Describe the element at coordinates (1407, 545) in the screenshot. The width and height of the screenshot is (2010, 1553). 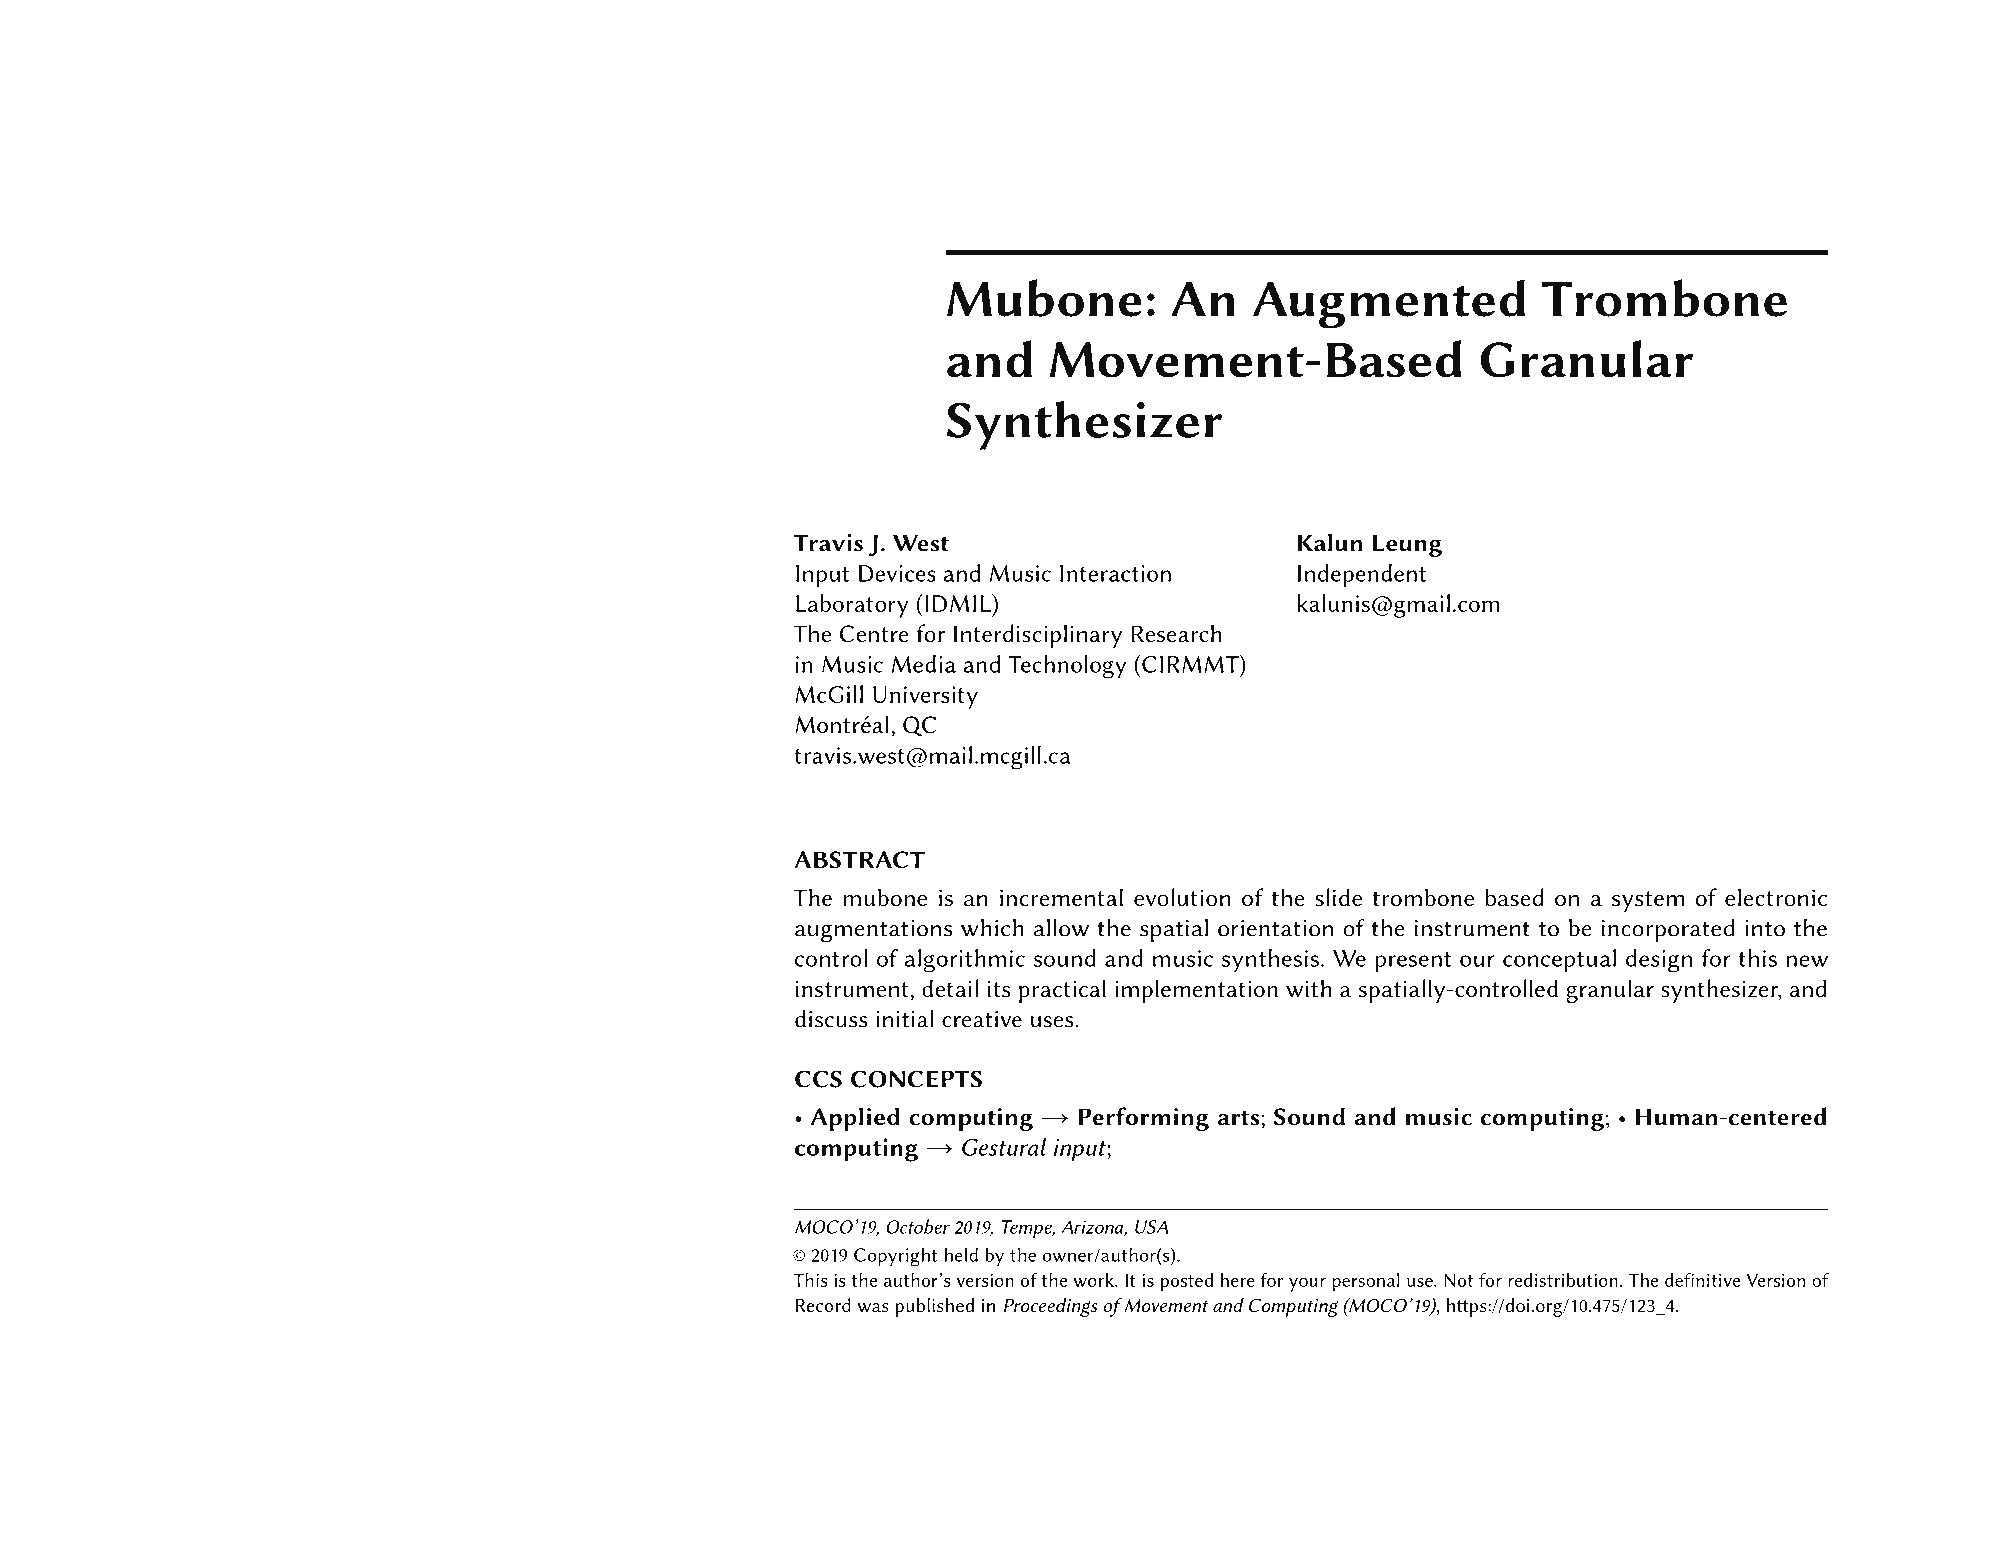
I see `Leung` at that location.
